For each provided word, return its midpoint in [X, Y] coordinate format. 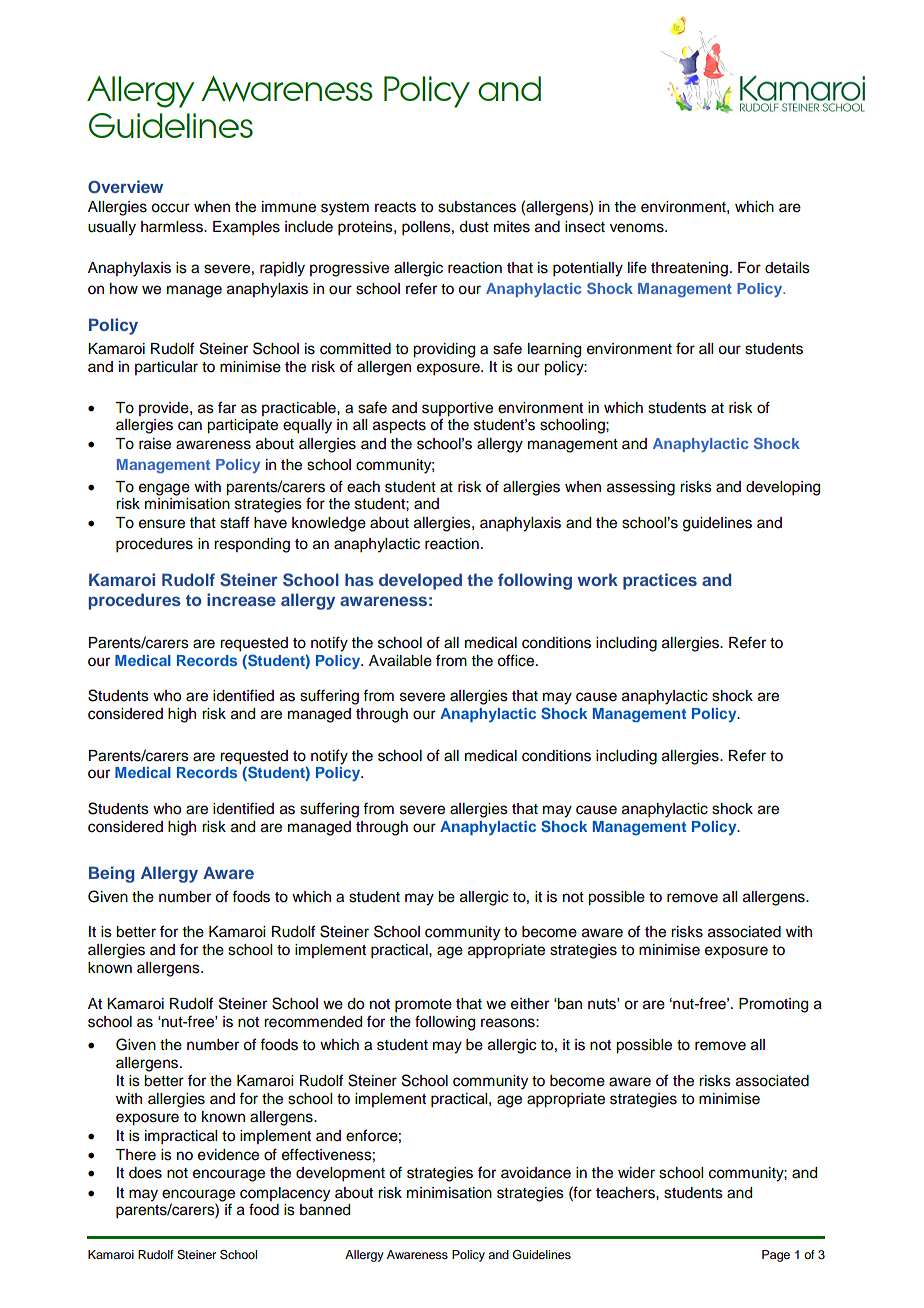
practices [660, 581]
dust [474, 227]
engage [164, 489]
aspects [399, 427]
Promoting [773, 1005]
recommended [313, 1022]
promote [423, 1006]
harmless [173, 227]
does [145, 1173]
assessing [641, 488]
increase [241, 599]
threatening [689, 269]
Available [400, 661]
